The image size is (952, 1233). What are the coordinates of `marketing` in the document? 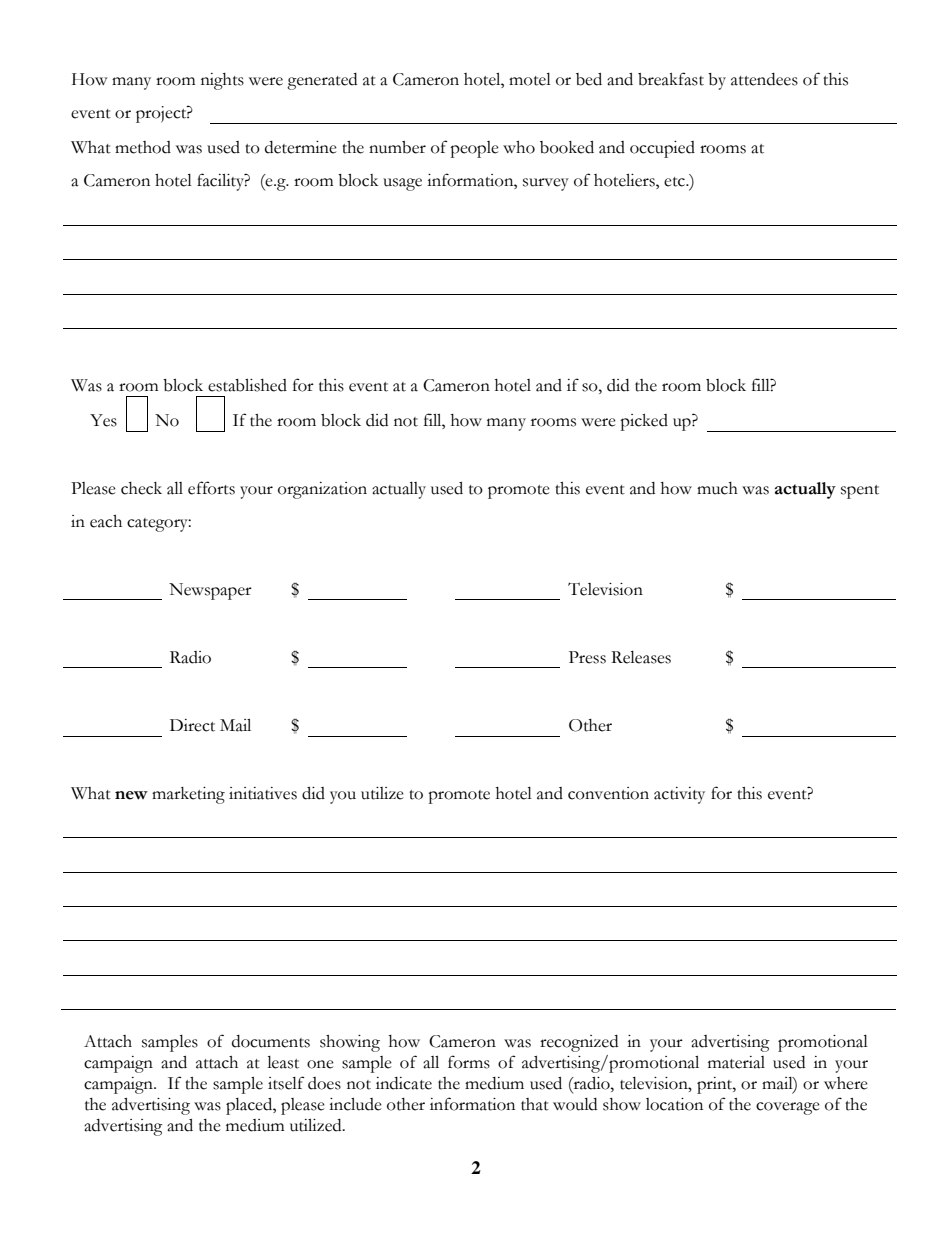 It's located at (188, 795).
